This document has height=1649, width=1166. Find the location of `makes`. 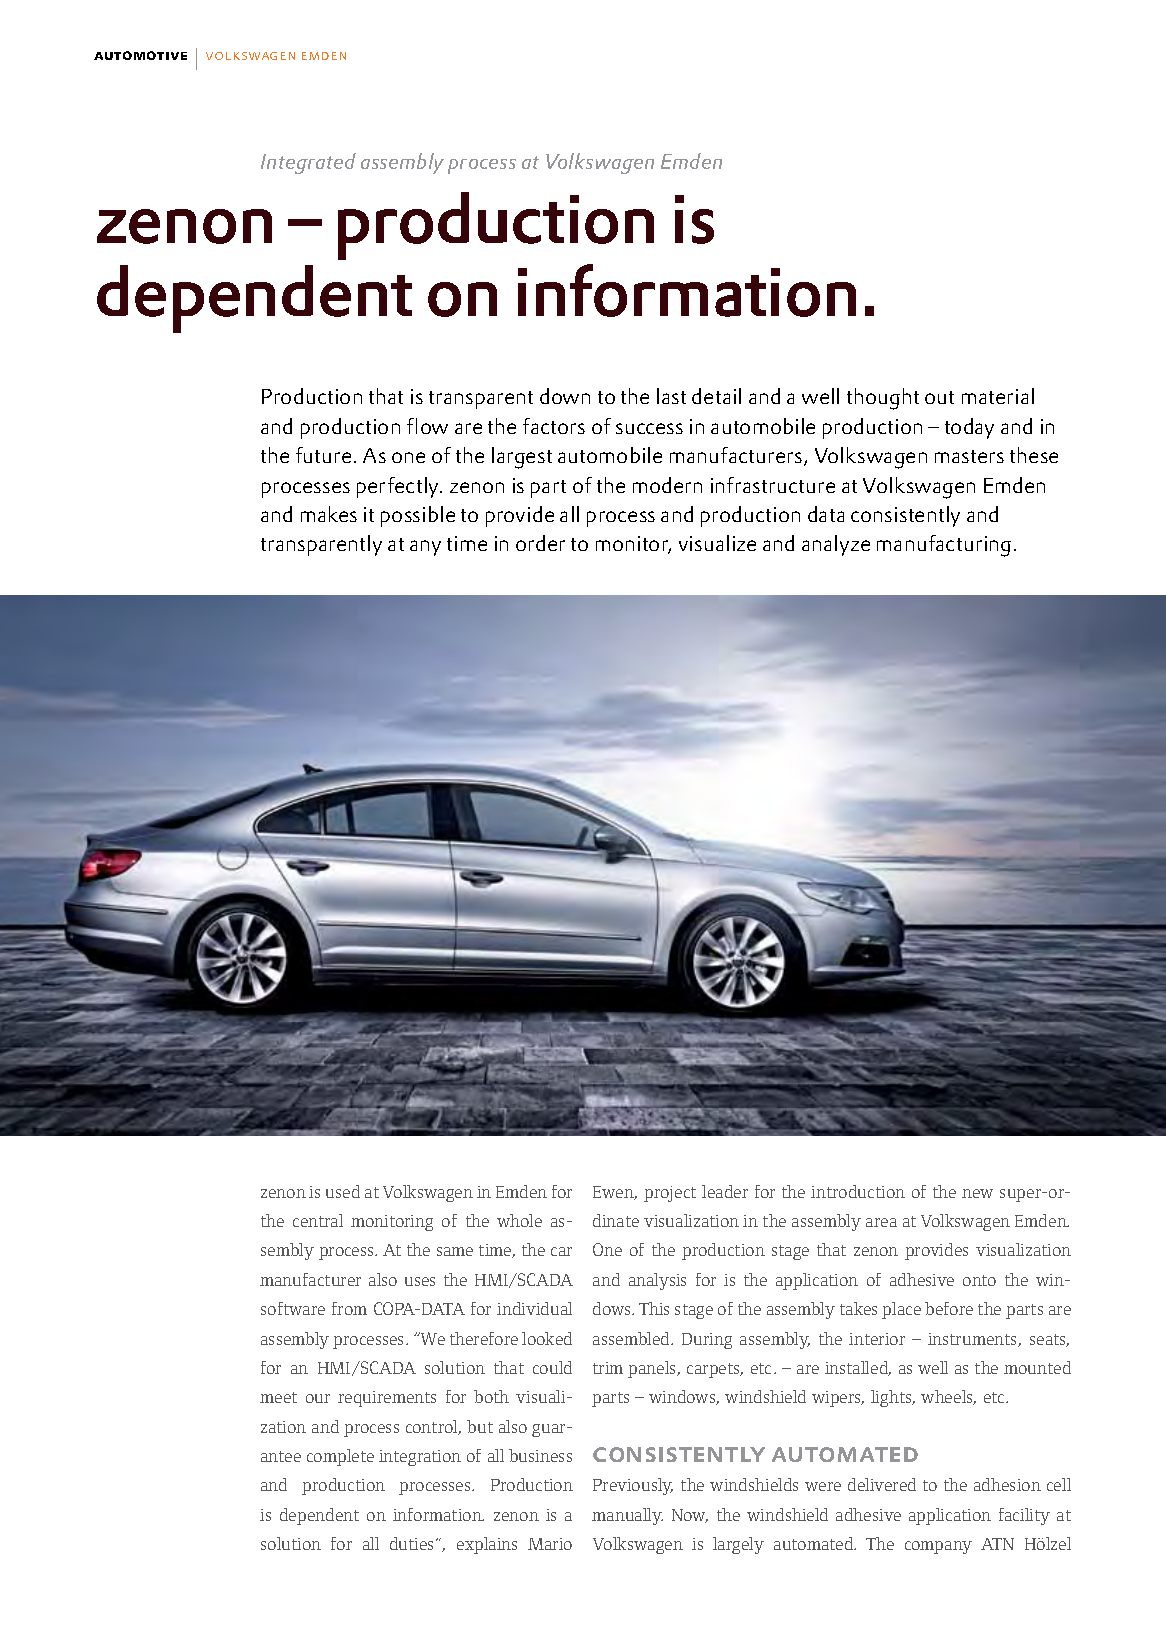

makes is located at coordinates (329, 514).
